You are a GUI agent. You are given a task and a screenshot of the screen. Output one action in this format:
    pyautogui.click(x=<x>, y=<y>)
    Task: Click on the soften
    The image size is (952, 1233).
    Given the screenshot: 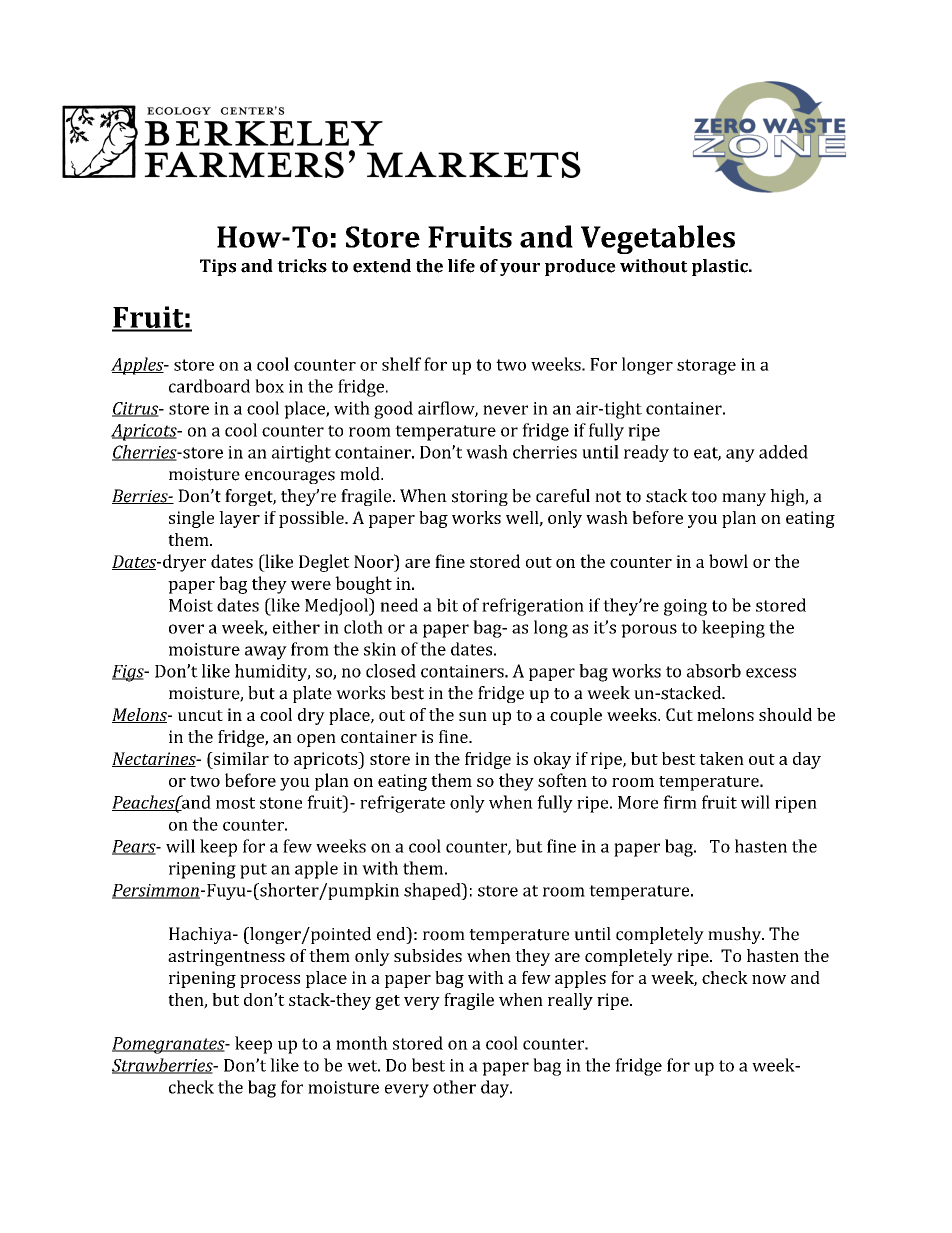 What is the action you would take?
    pyautogui.click(x=562, y=780)
